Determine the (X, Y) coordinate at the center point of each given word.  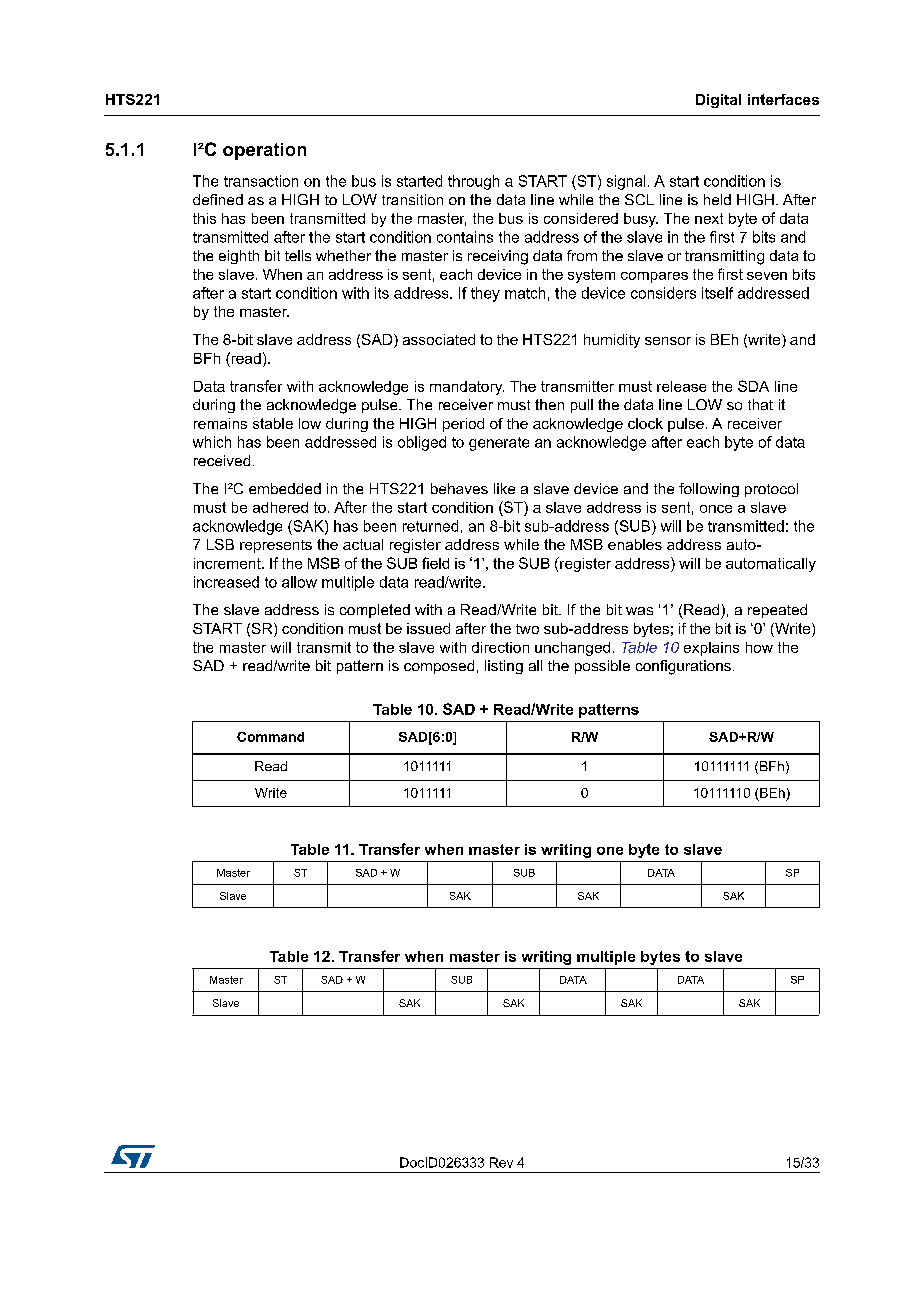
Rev (501, 1162)
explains (711, 649)
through (473, 182)
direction (500, 647)
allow (299, 582)
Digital (718, 101)
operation (264, 151)
